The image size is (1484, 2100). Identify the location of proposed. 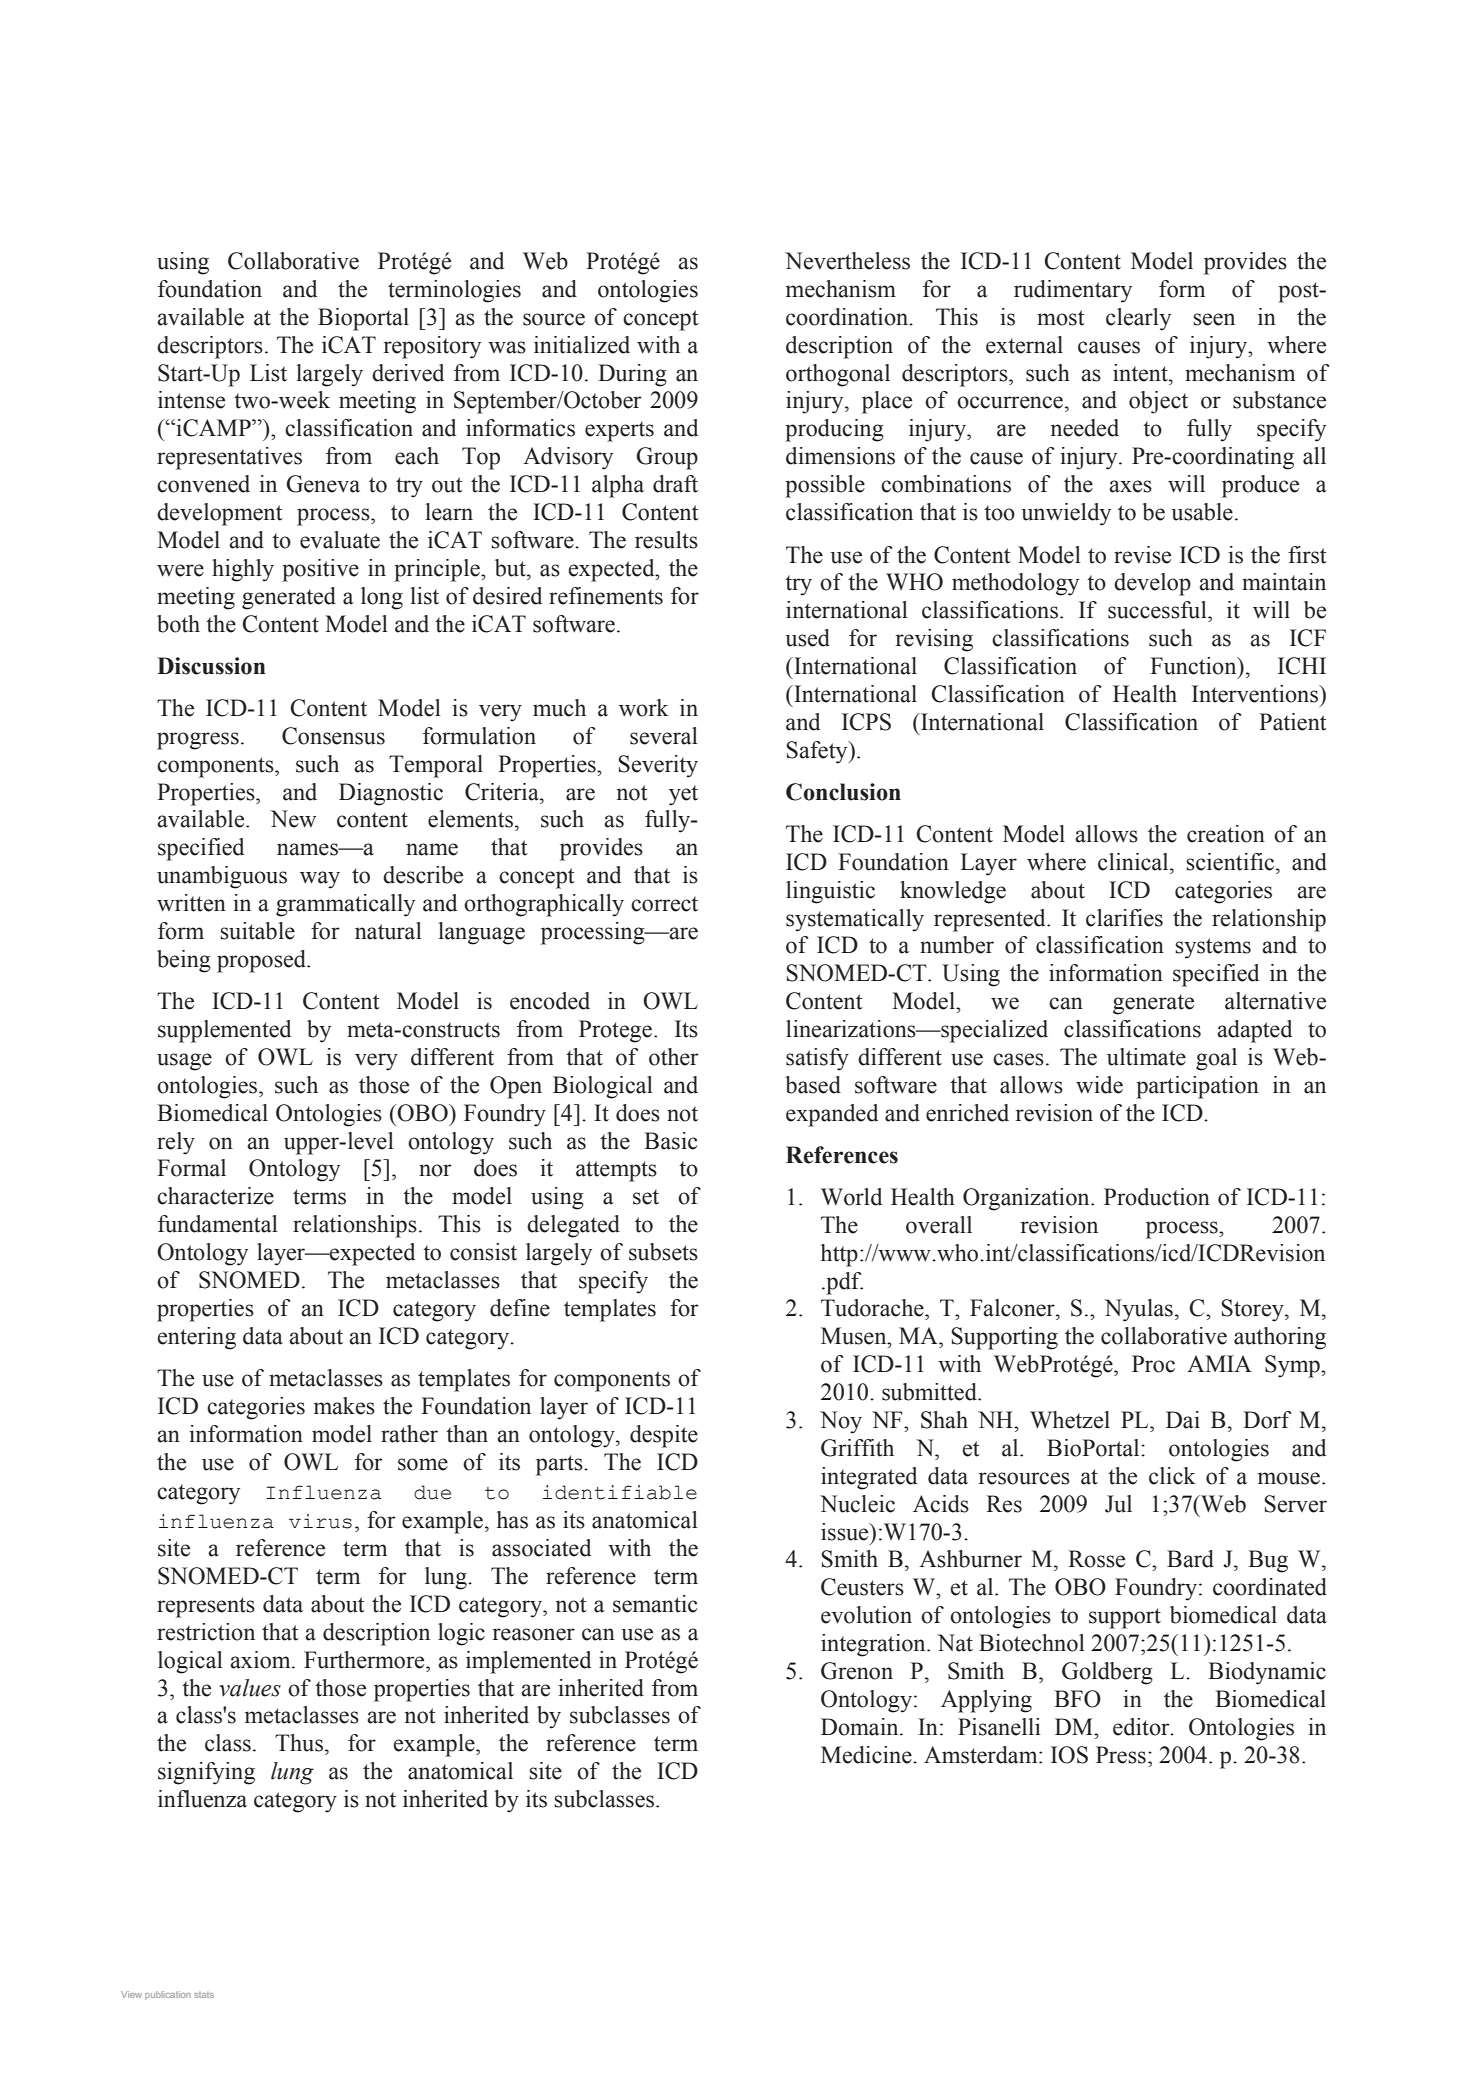
(263, 961).
